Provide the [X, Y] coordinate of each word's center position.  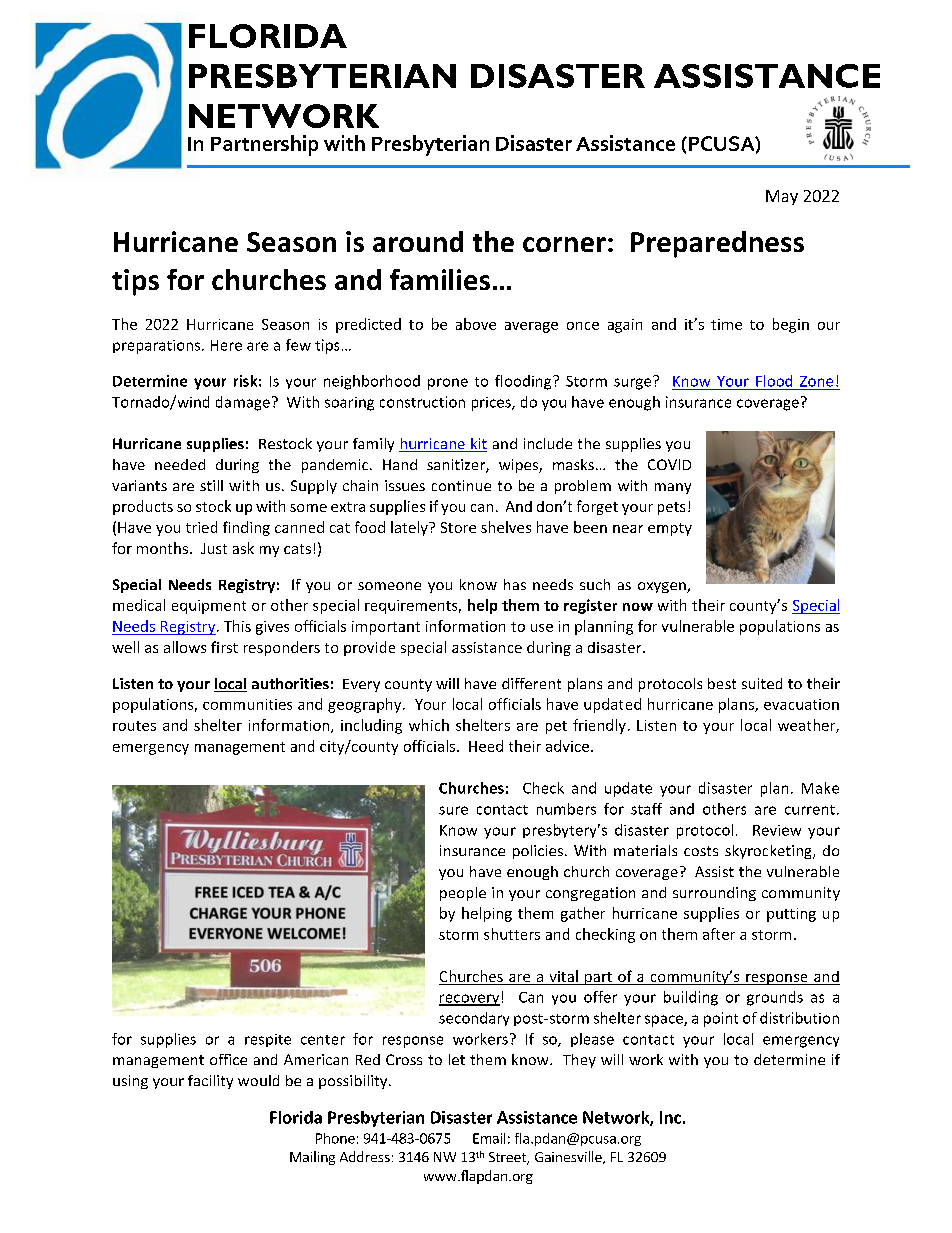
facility [210, 1082]
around [418, 241]
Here [226, 345]
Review [777, 830]
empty [670, 529]
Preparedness [717, 244]
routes [134, 726]
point [721, 1019]
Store [458, 527]
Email [489, 1138]
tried [201, 527]
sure [453, 810]
